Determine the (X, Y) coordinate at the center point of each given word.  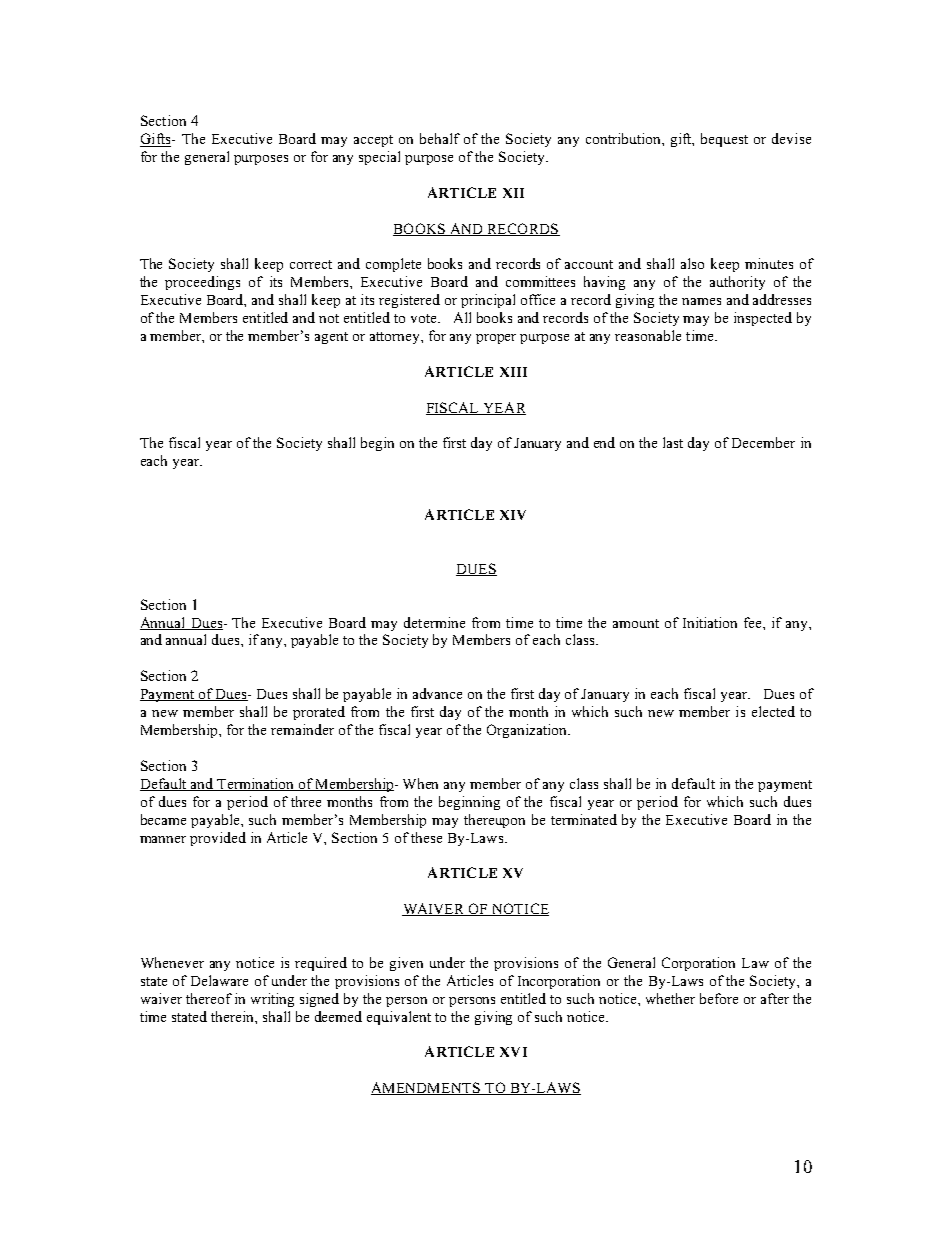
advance (437, 693)
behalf (440, 138)
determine (434, 622)
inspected (763, 319)
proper (496, 339)
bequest (724, 140)
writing (272, 1000)
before (719, 998)
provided (218, 839)
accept (373, 141)
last (673, 442)
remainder (302, 729)
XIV (513, 515)
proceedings (202, 283)
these (426, 837)
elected (773, 711)
